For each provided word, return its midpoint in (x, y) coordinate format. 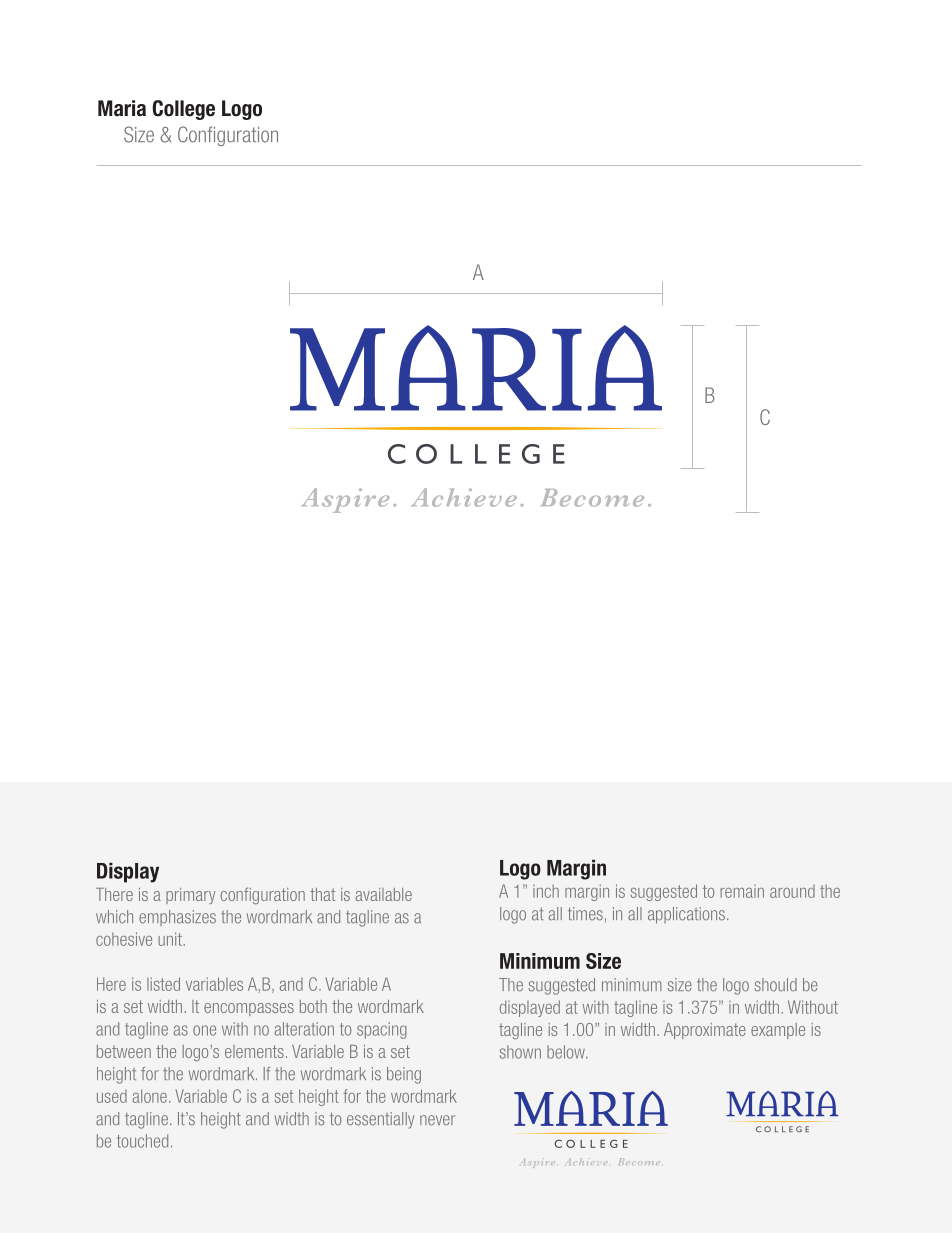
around (792, 891)
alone (150, 1096)
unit (170, 939)
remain (742, 891)
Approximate (705, 1031)
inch (546, 891)
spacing (382, 1030)
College (184, 110)
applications (686, 915)
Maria (122, 108)
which (114, 917)
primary (190, 896)
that (322, 894)
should (776, 985)
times (585, 914)
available (383, 894)
